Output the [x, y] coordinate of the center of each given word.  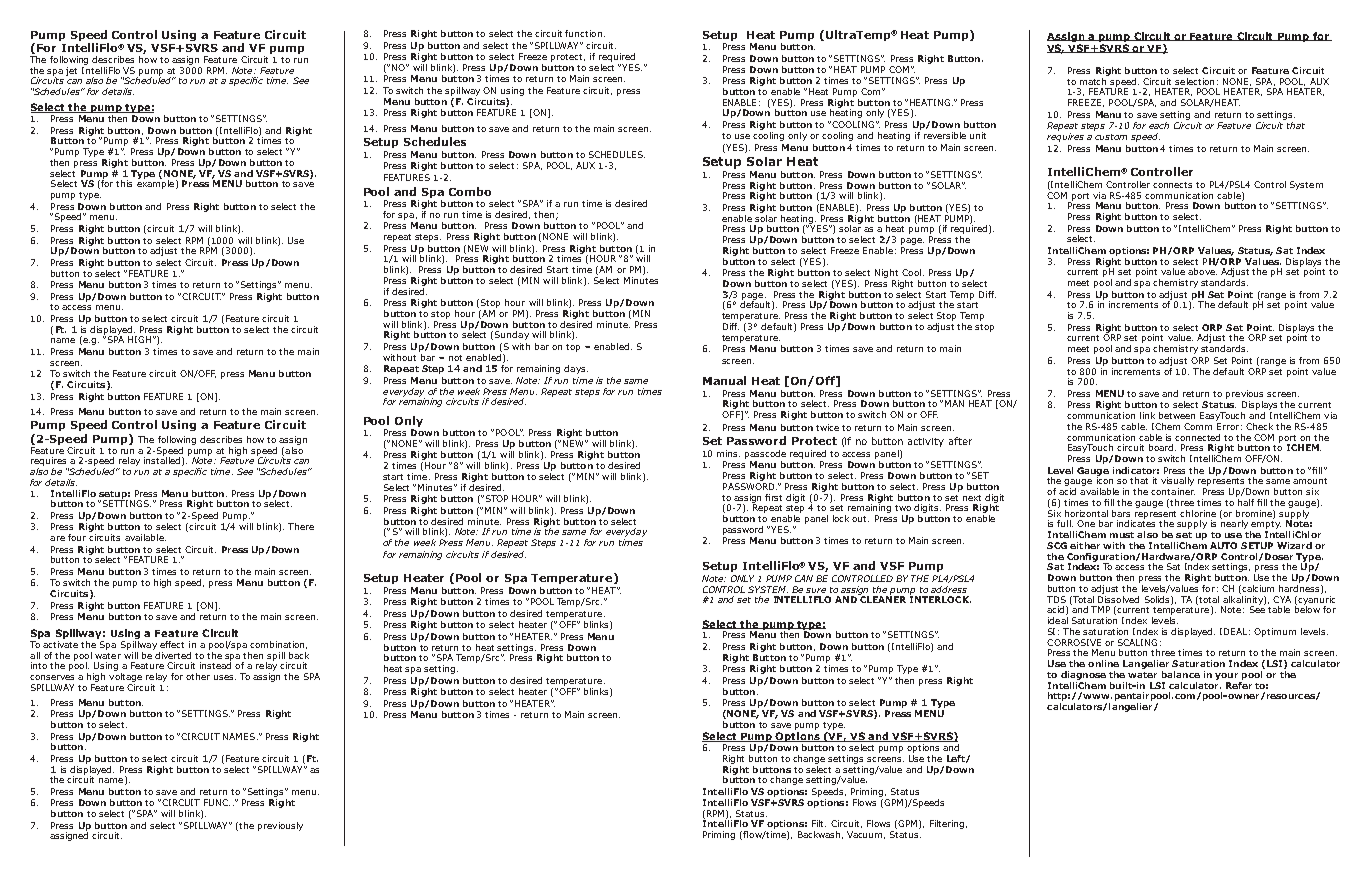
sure [816, 590]
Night [887, 275]
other [198, 676]
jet [71, 71]
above [1202, 271]
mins [728, 453]
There [301, 526]
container [1173, 491]
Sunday [512, 335]
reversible [945, 135]
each [1159, 125]
